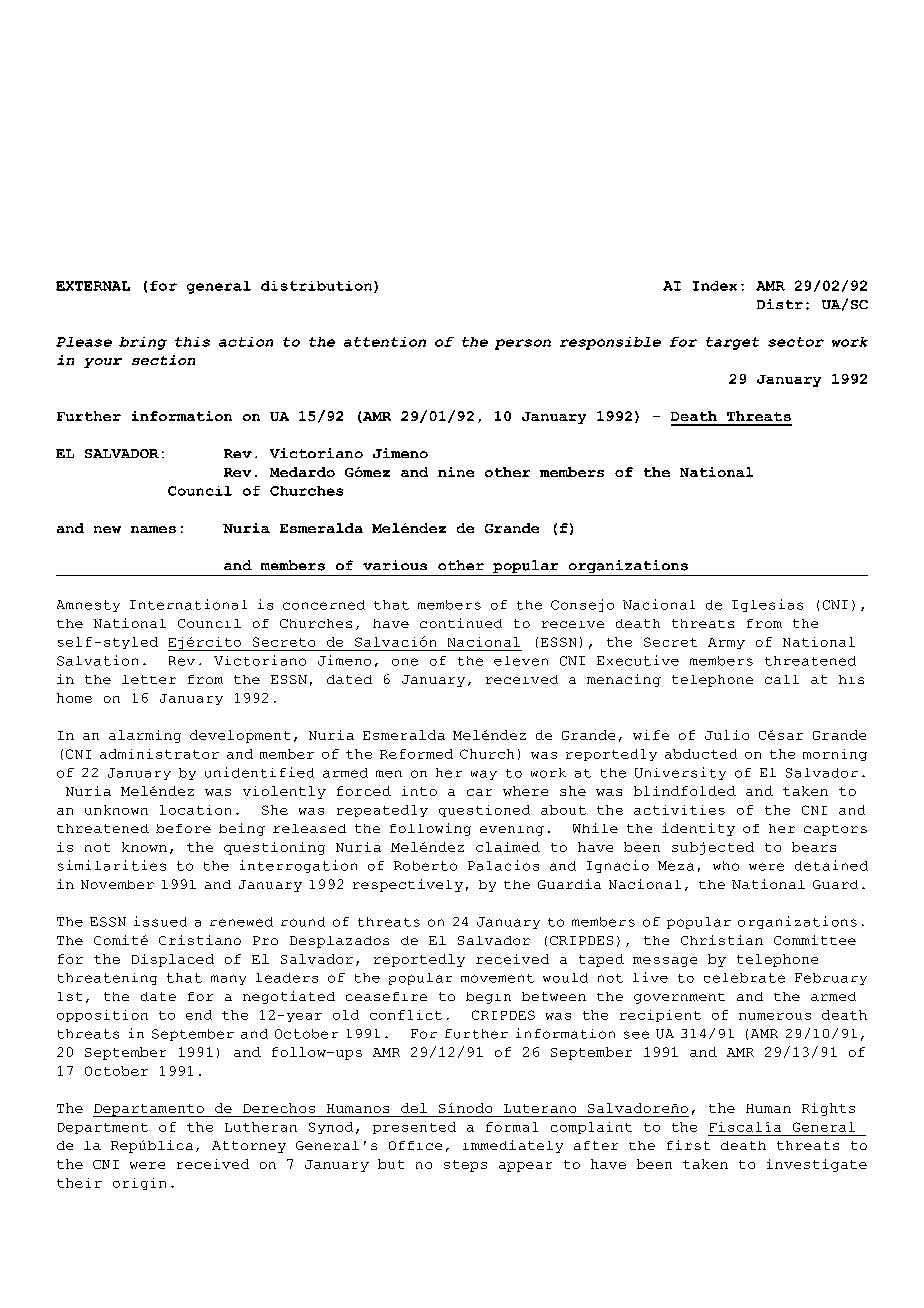 This image has height=1308, width=924. Describe the element at coordinates (727, 735) in the image. I see `Julio` at that location.
